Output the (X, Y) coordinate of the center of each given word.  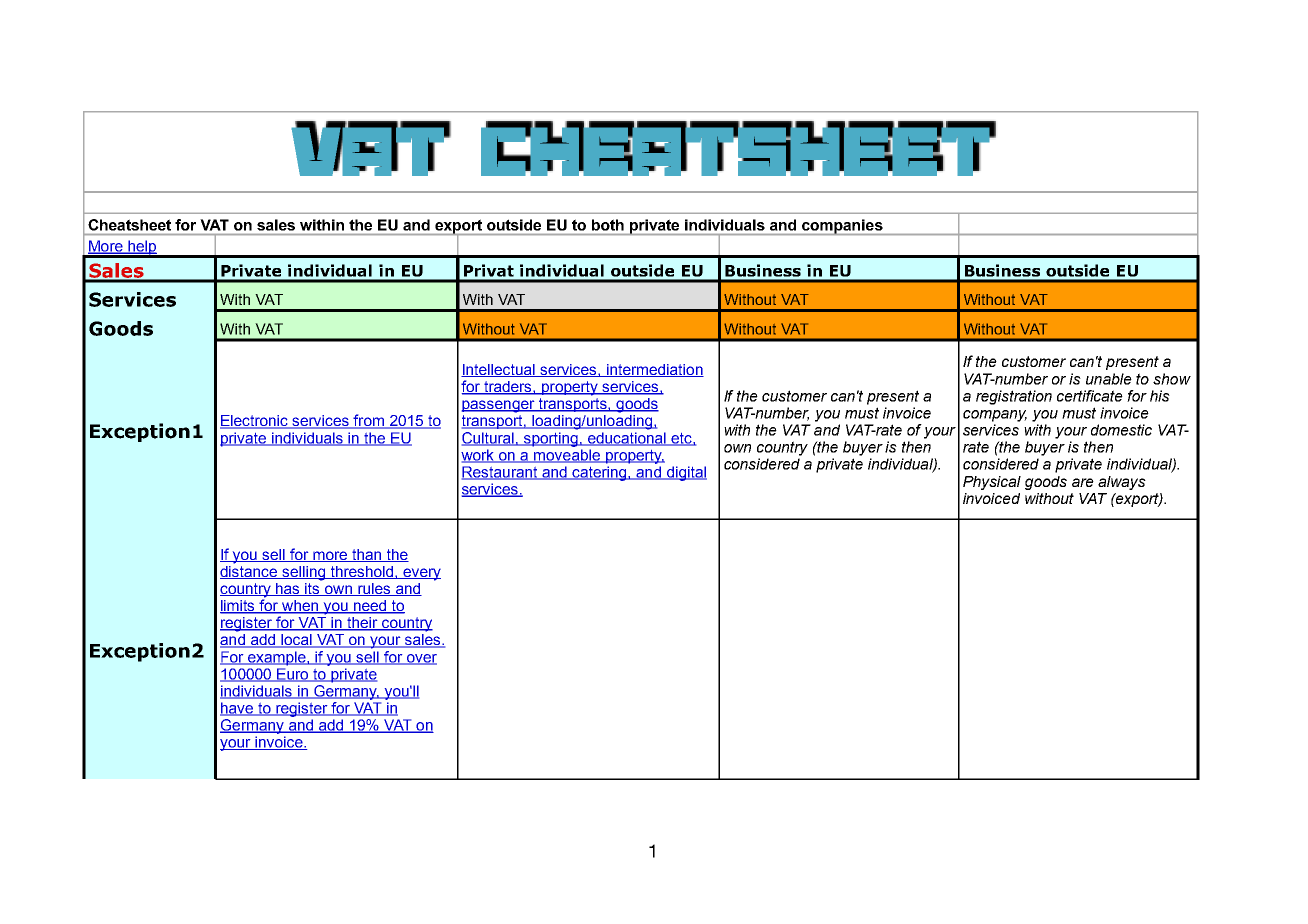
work (479, 456)
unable (1109, 379)
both (608, 225)
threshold (362, 572)
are (1083, 482)
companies (842, 227)
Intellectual (499, 370)
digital (685, 473)
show (1172, 379)
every (421, 574)
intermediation (654, 370)
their (362, 624)
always (1122, 483)
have (238, 709)
